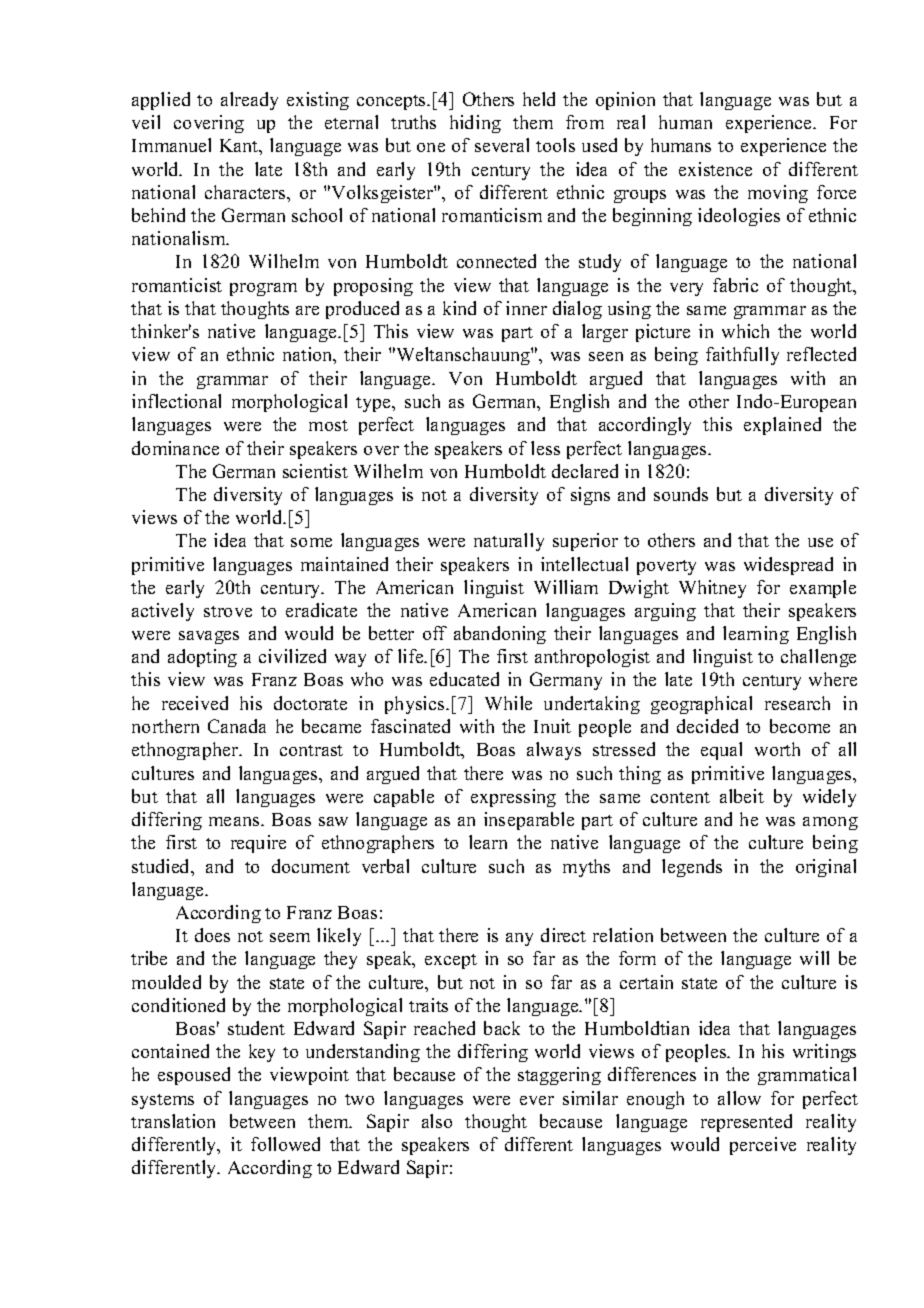 This image has width=924, height=1308. I want to click on existence, so click(715, 169).
